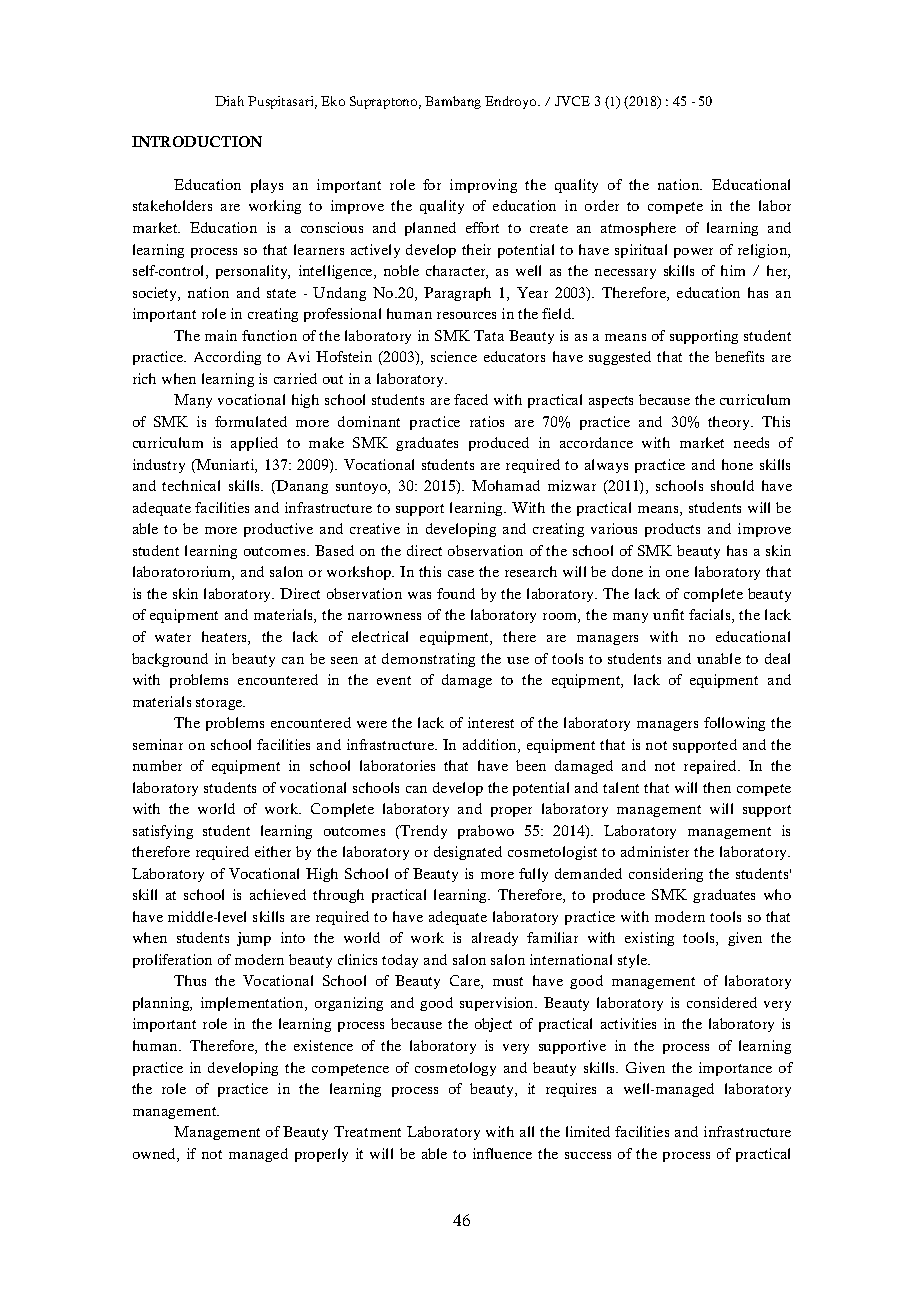 This document has height=1308, width=924. I want to click on influence, so click(502, 1153).
